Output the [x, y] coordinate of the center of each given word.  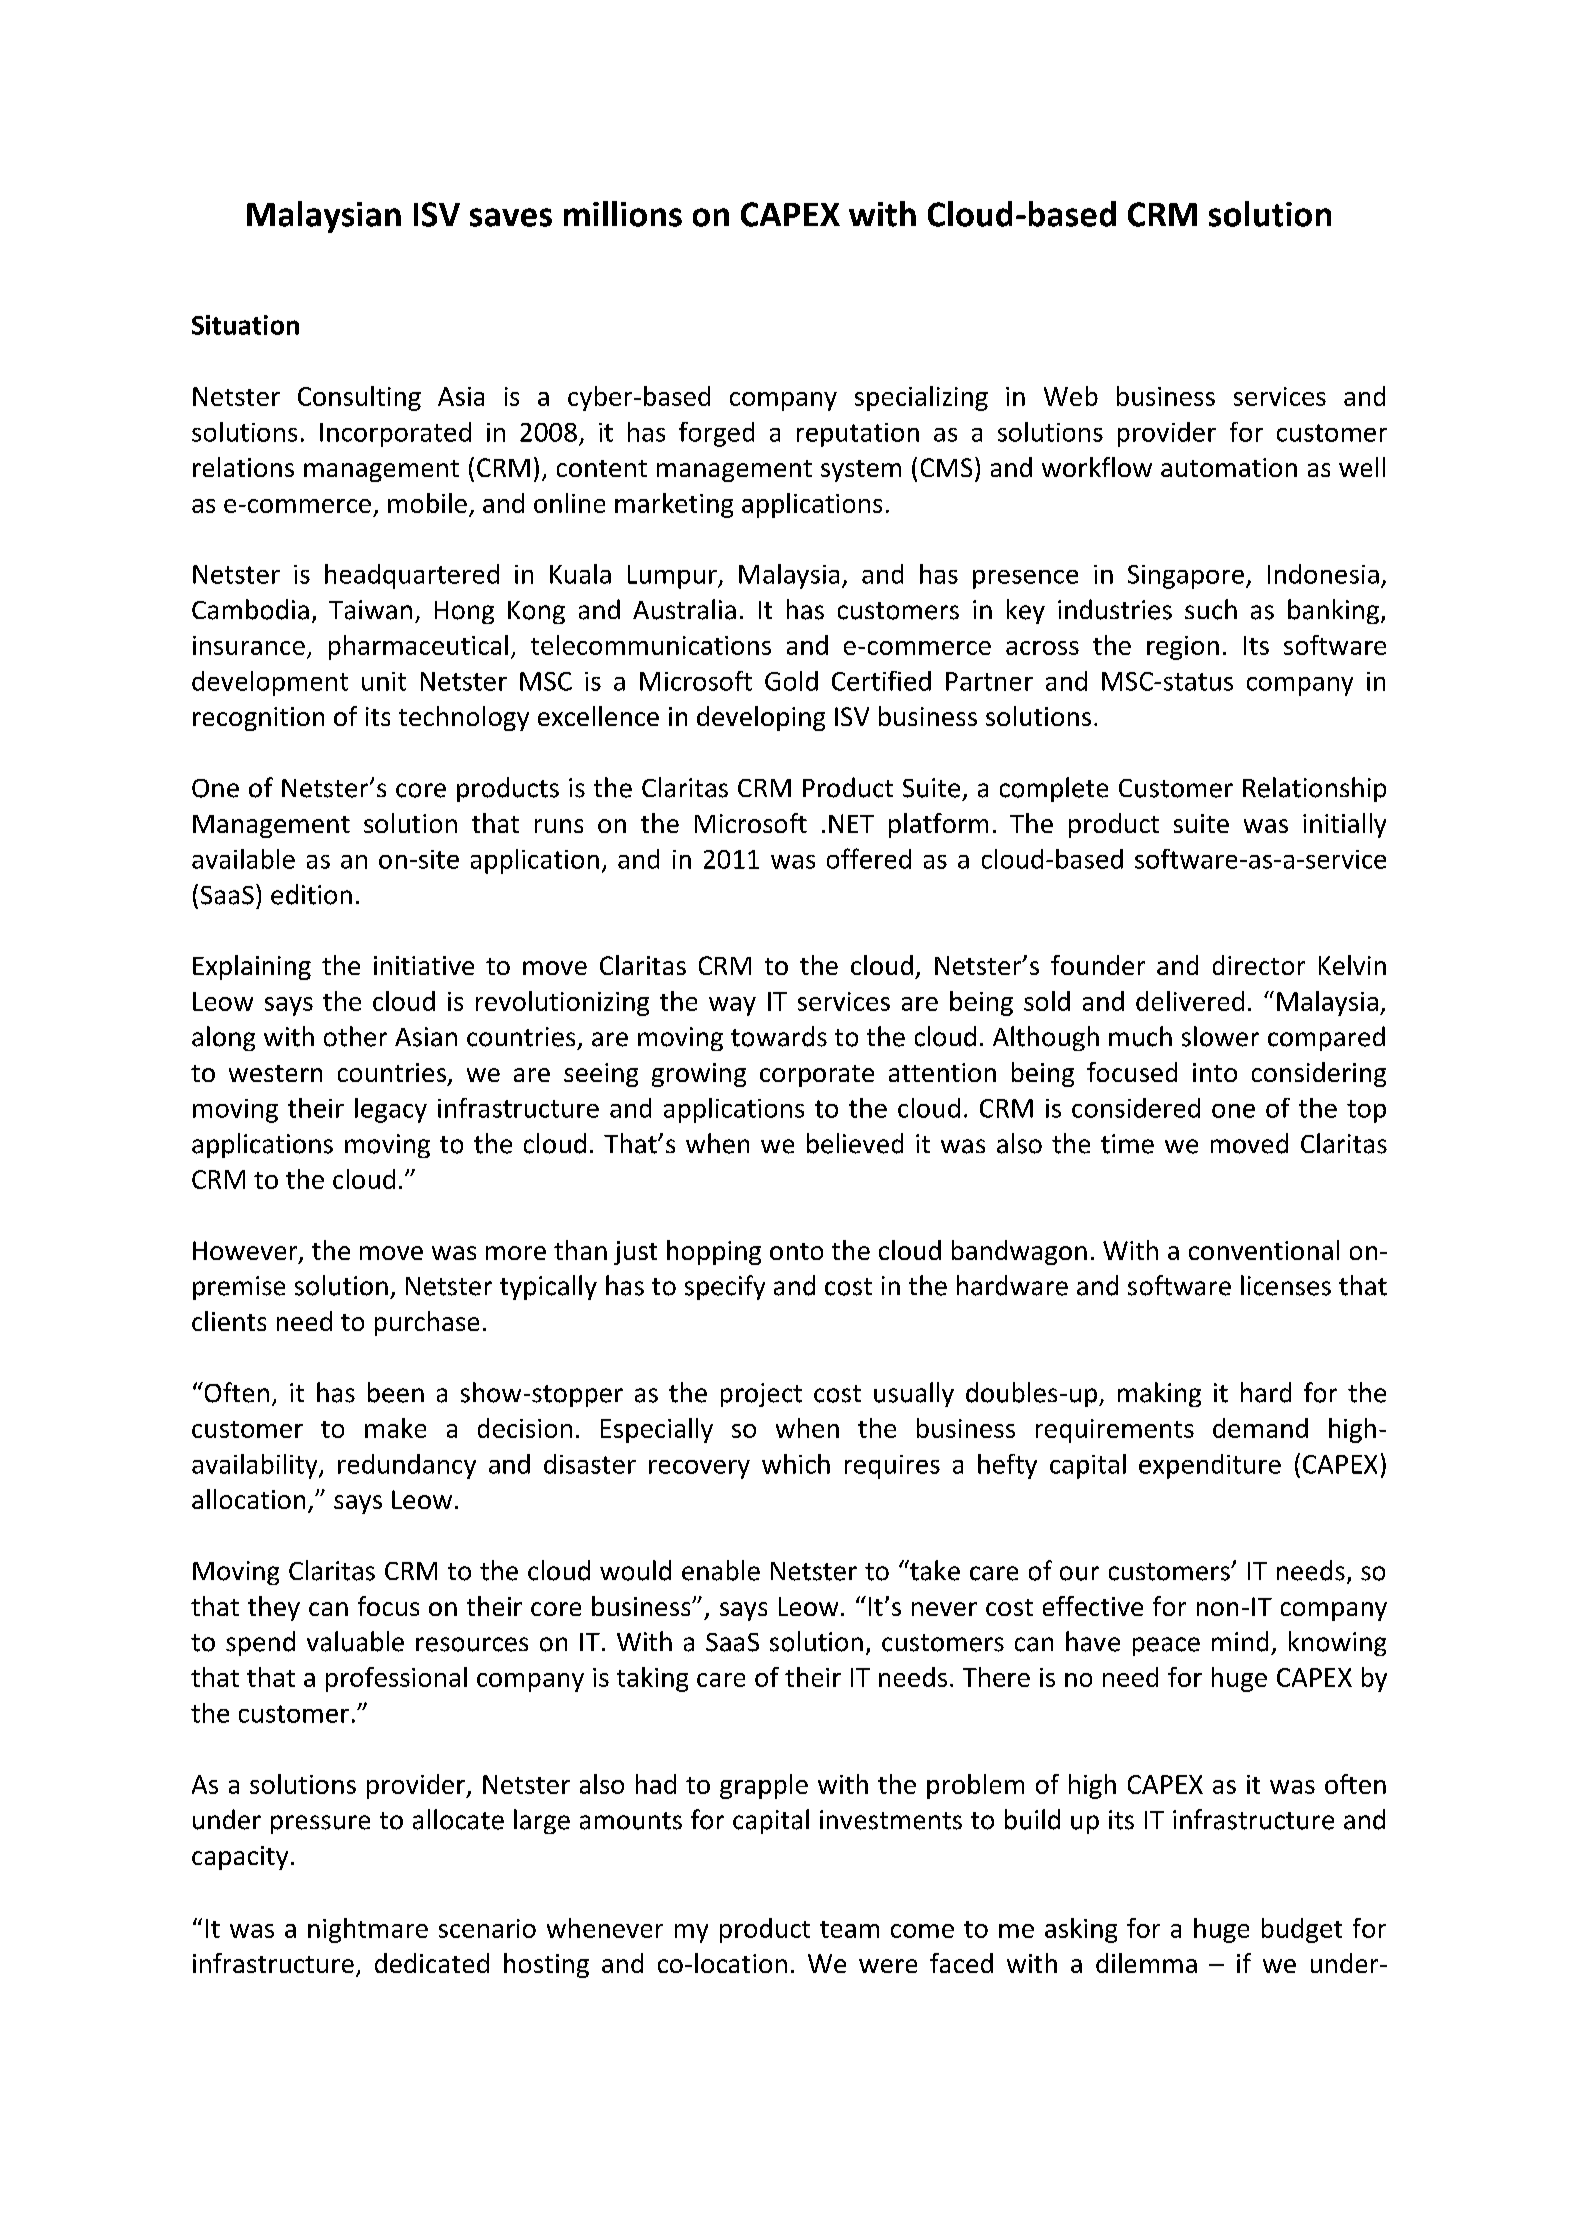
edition [311, 894]
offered [869, 858]
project [761, 1395]
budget [1302, 1930]
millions [623, 214]
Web [1071, 396]
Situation [245, 325]
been [396, 1392]
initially [1344, 825]
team [849, 1929]
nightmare [368, 1930]
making [1159, 1394]
